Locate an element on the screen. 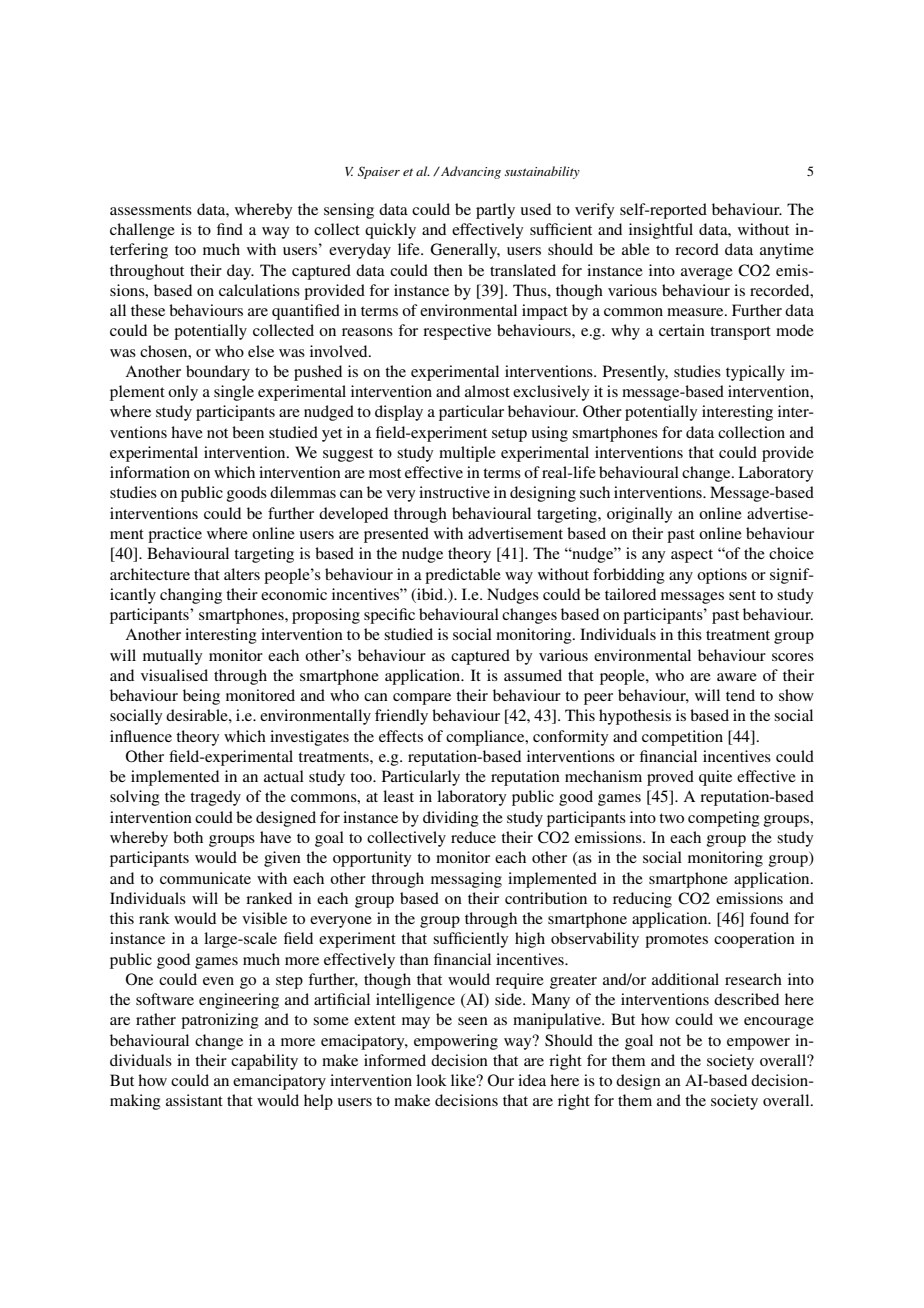  insightful is located at coordinates (661, 231).
